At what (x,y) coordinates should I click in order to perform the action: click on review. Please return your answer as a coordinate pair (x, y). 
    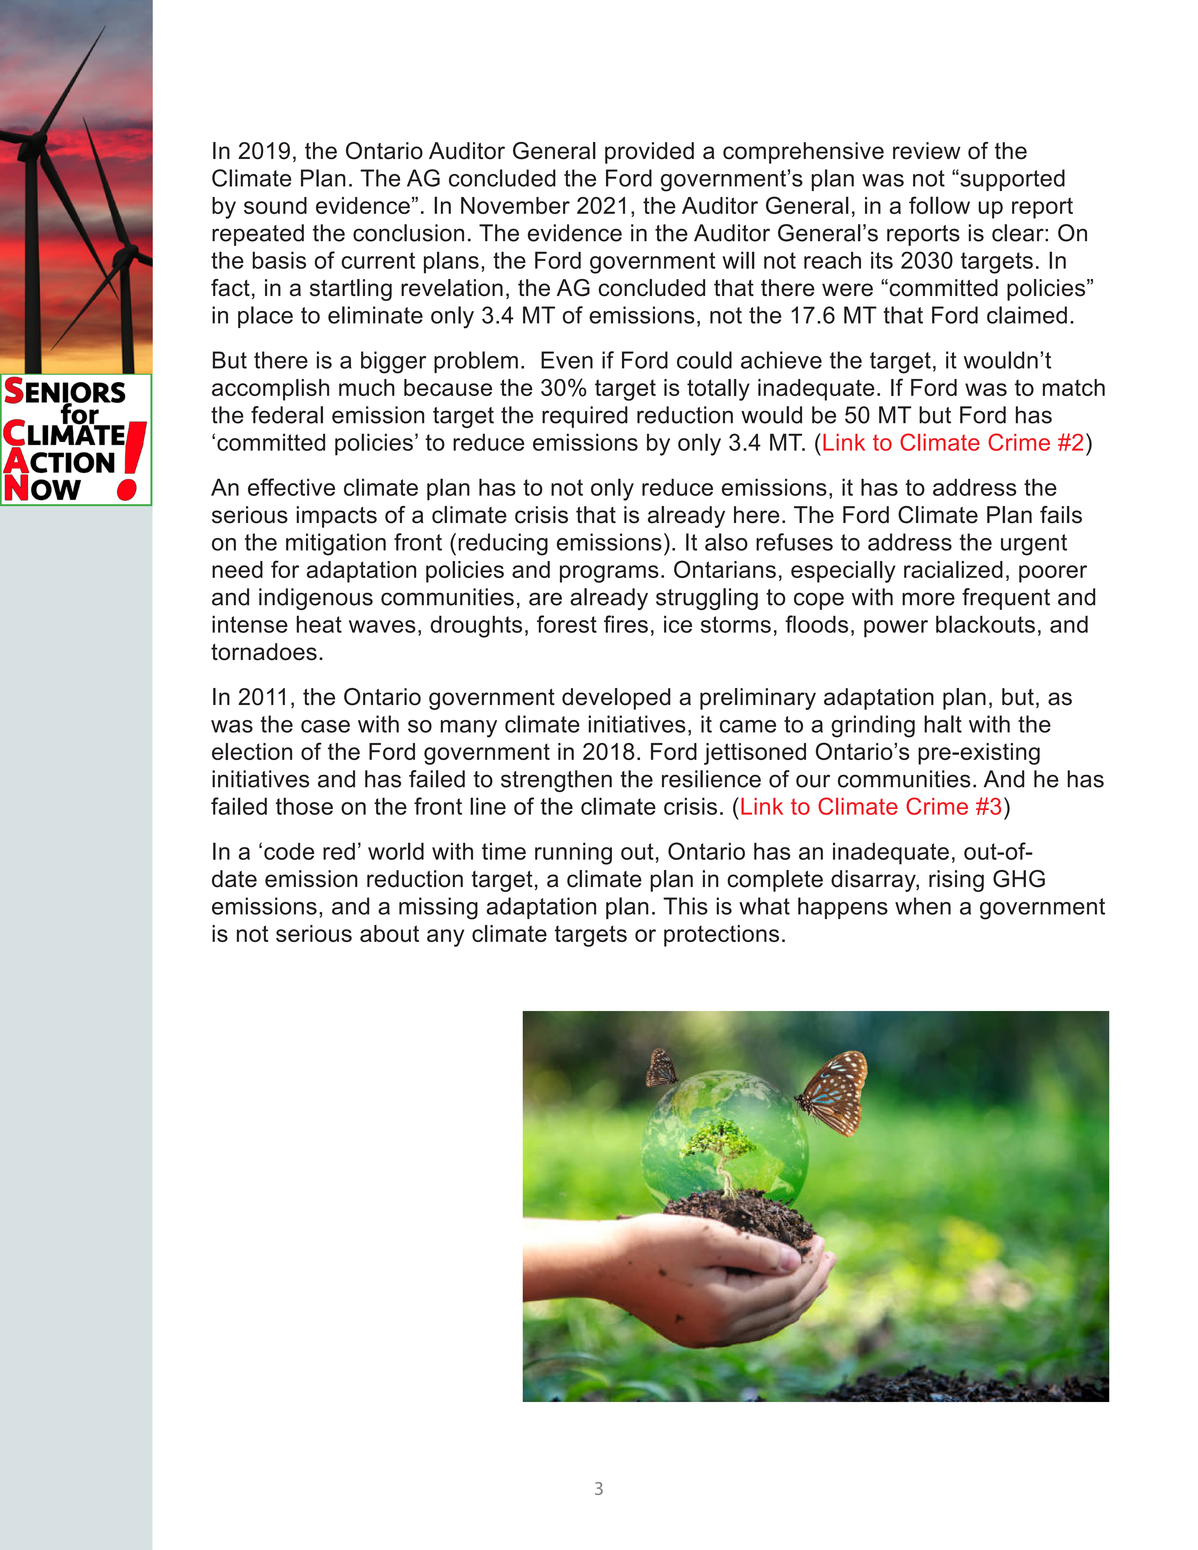
    Looking at the image, I should click on (927, 151).
